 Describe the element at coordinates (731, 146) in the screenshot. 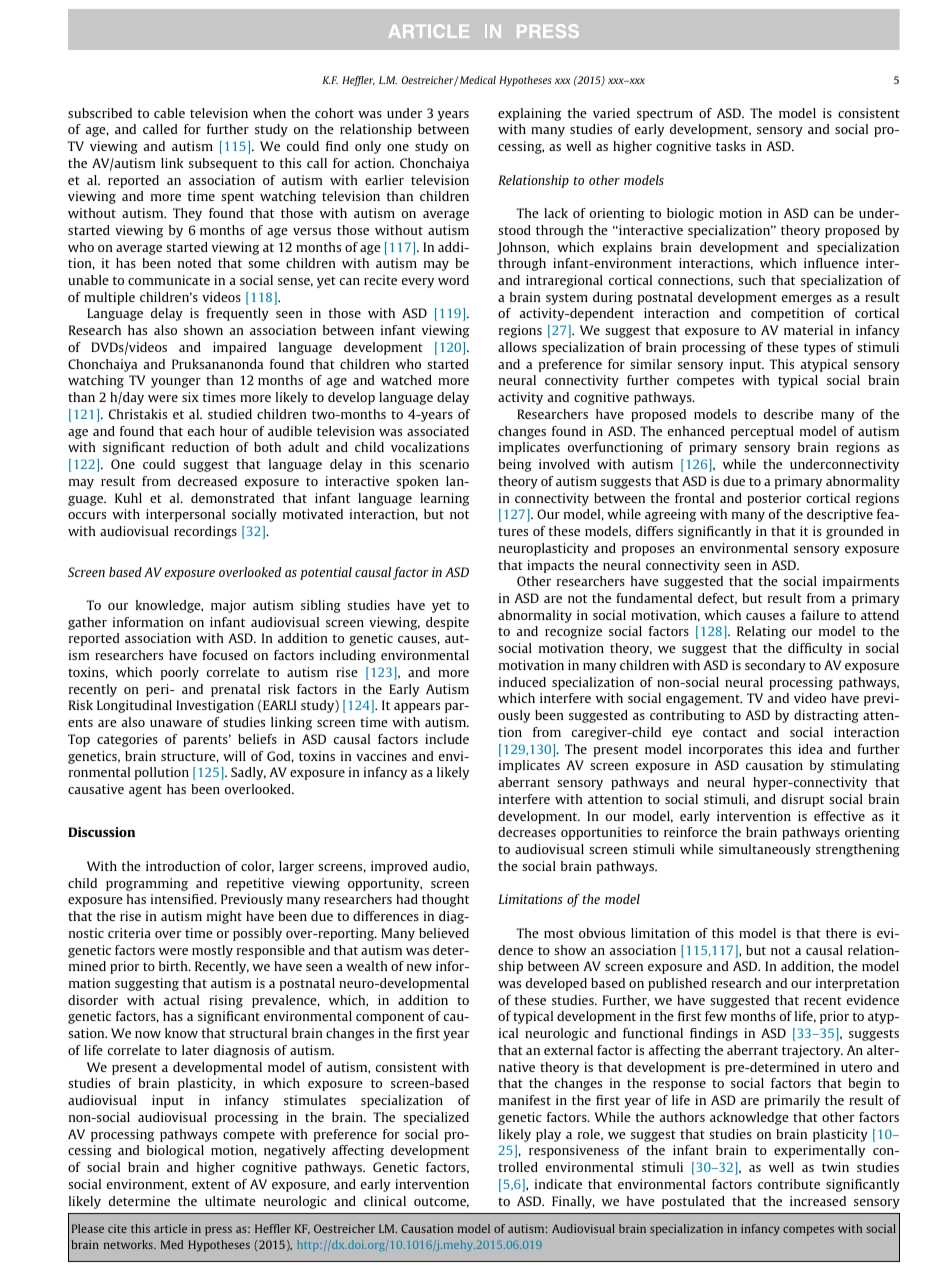

I see `tasks` at that location.
